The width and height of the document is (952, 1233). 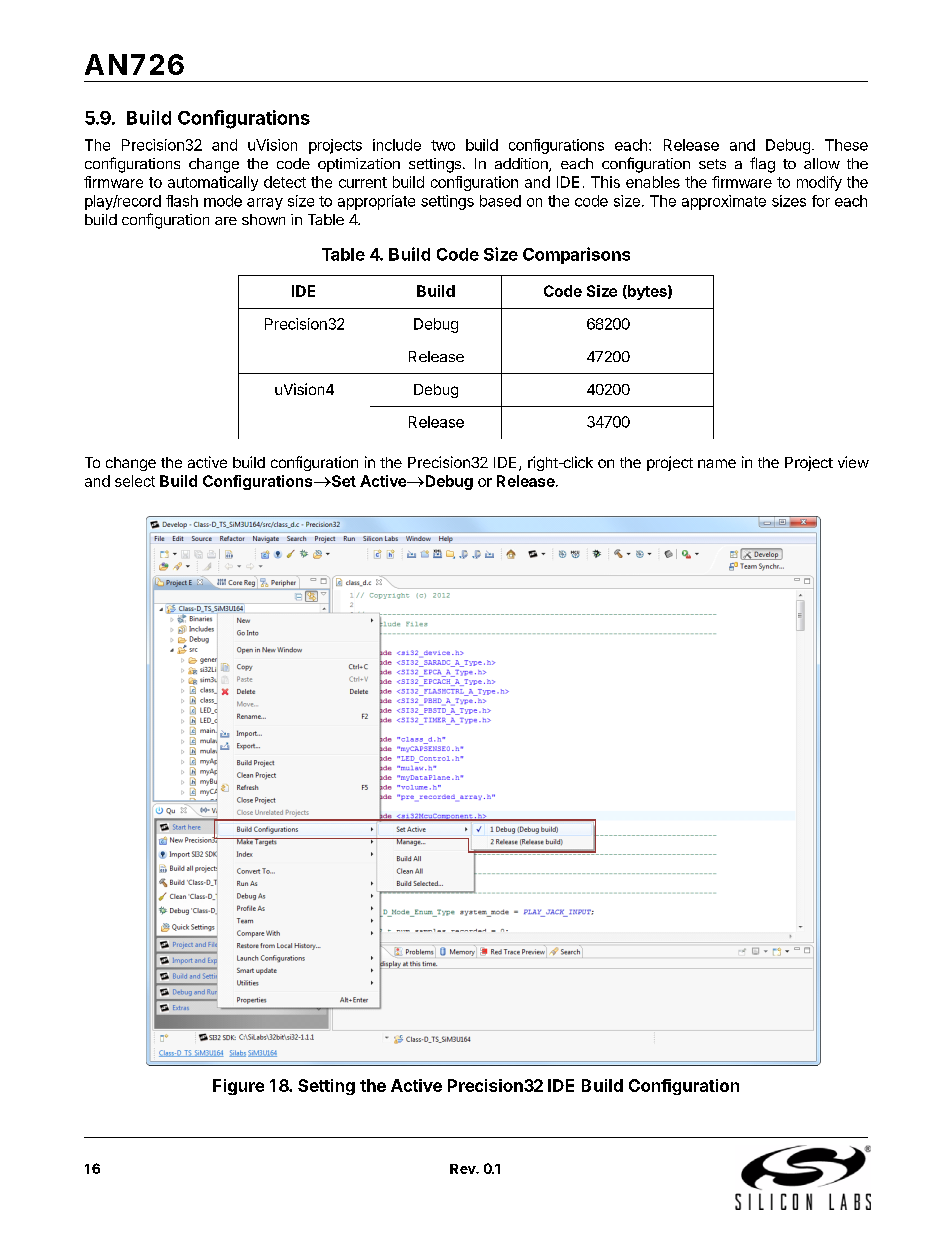 What do you see at coordinates (213, 183) in the document?
I see `automatically` at bounding box center [213, 183].
